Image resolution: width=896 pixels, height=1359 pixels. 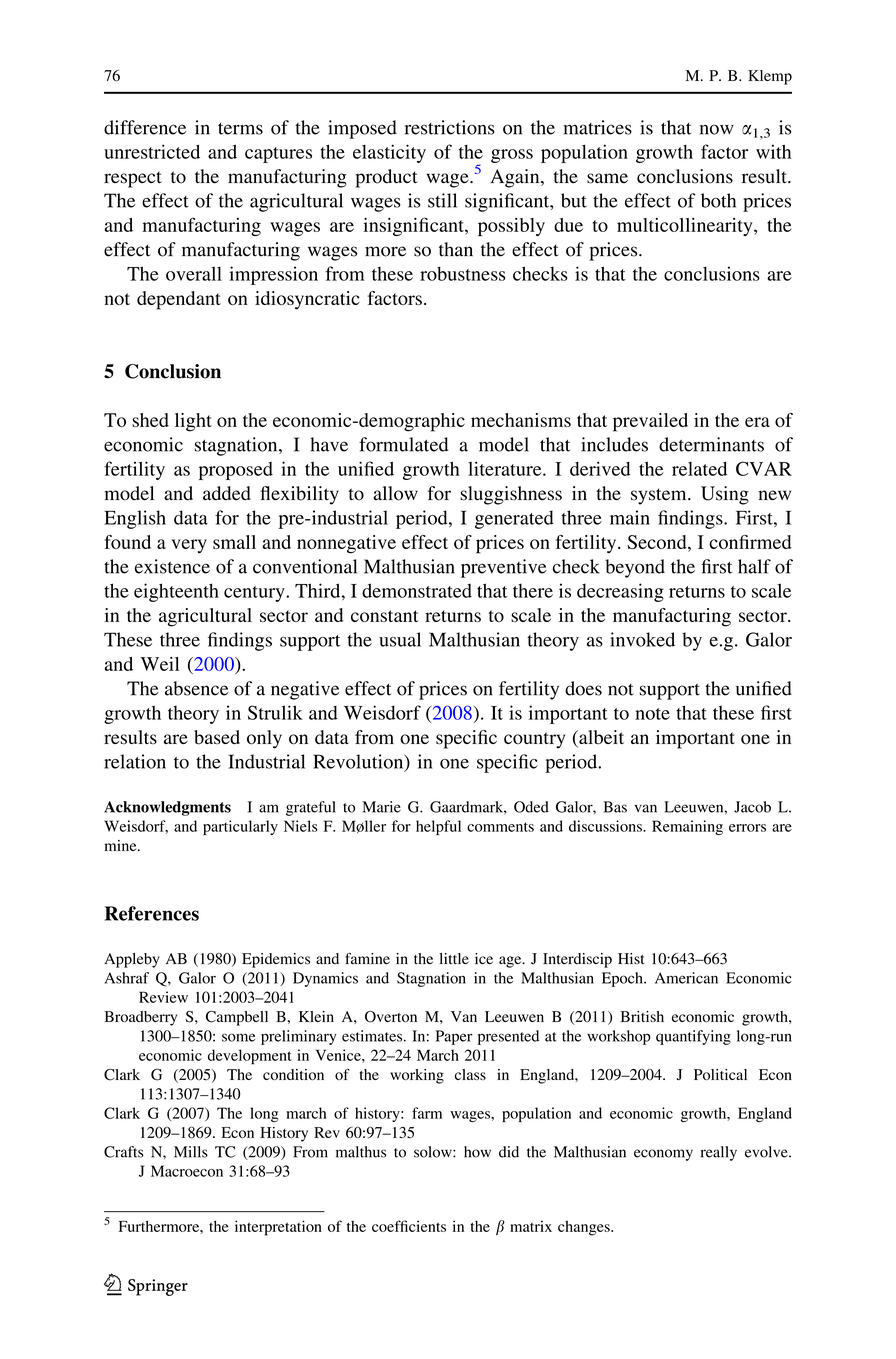 I want to click on unrestricted, so click(x=152, y=151).
